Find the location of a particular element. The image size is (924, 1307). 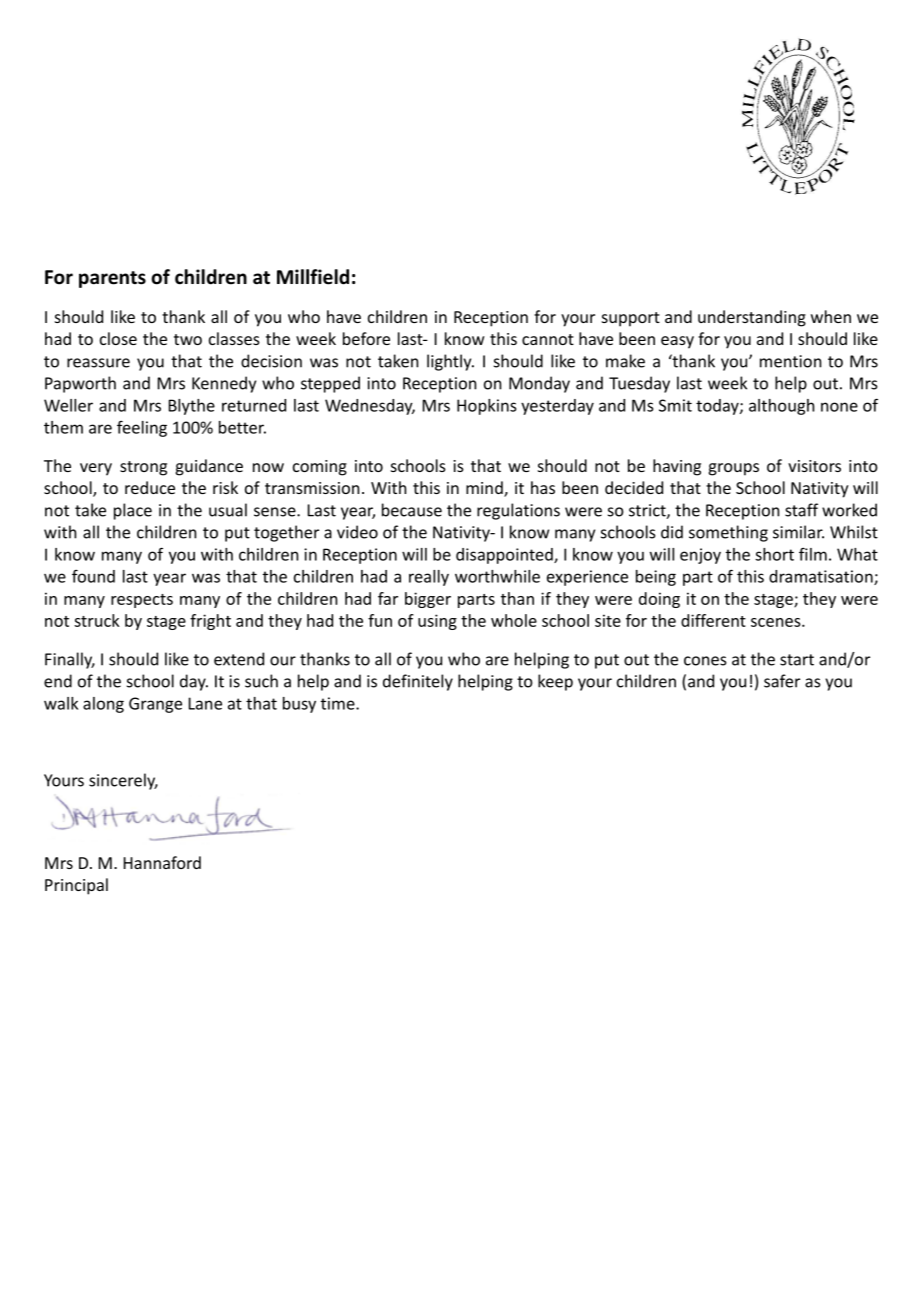

reduce is located at coordinates (150, 487).
